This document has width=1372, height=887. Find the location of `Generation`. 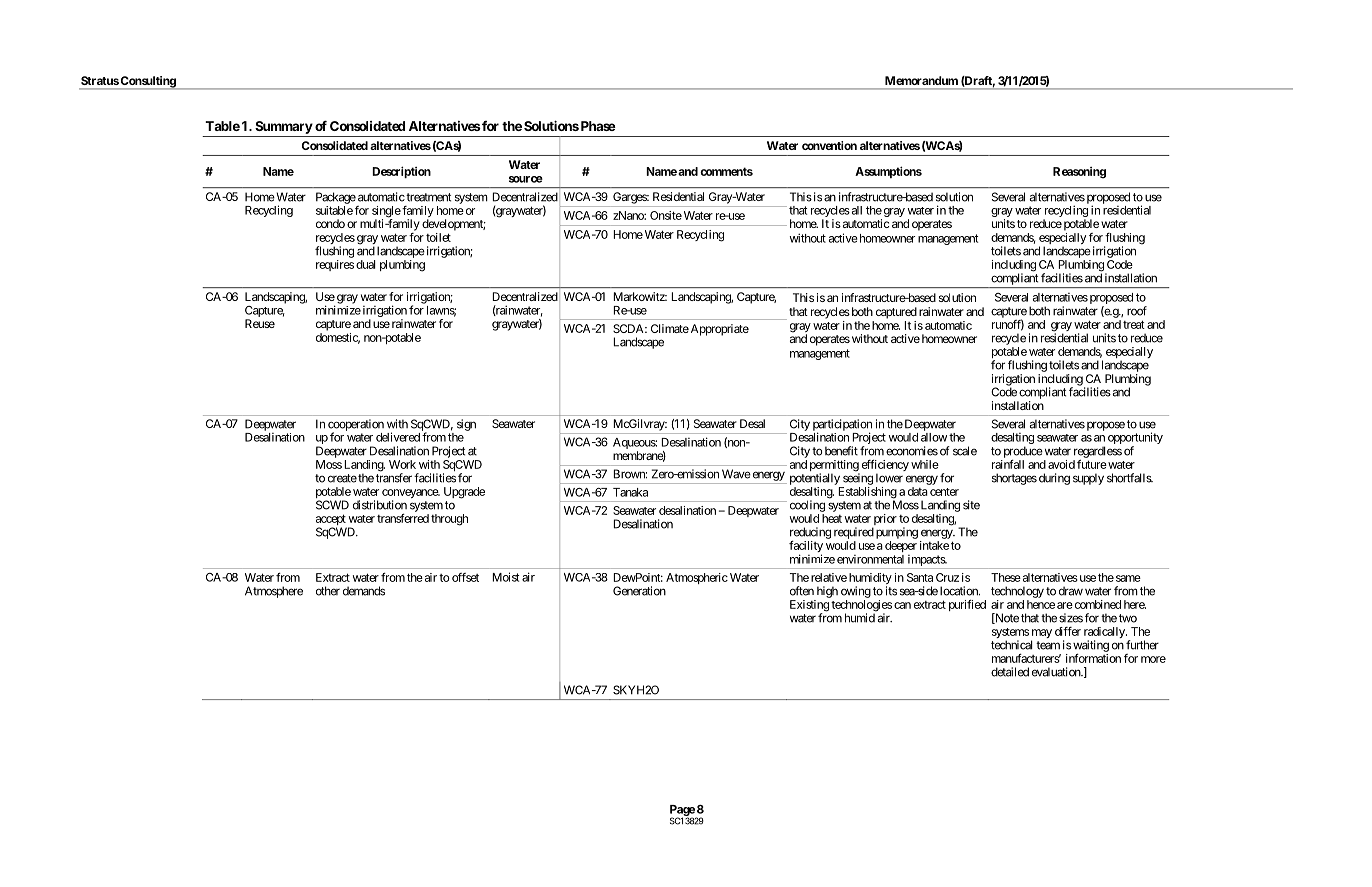

Generation is located at coordinates (639, 591).
